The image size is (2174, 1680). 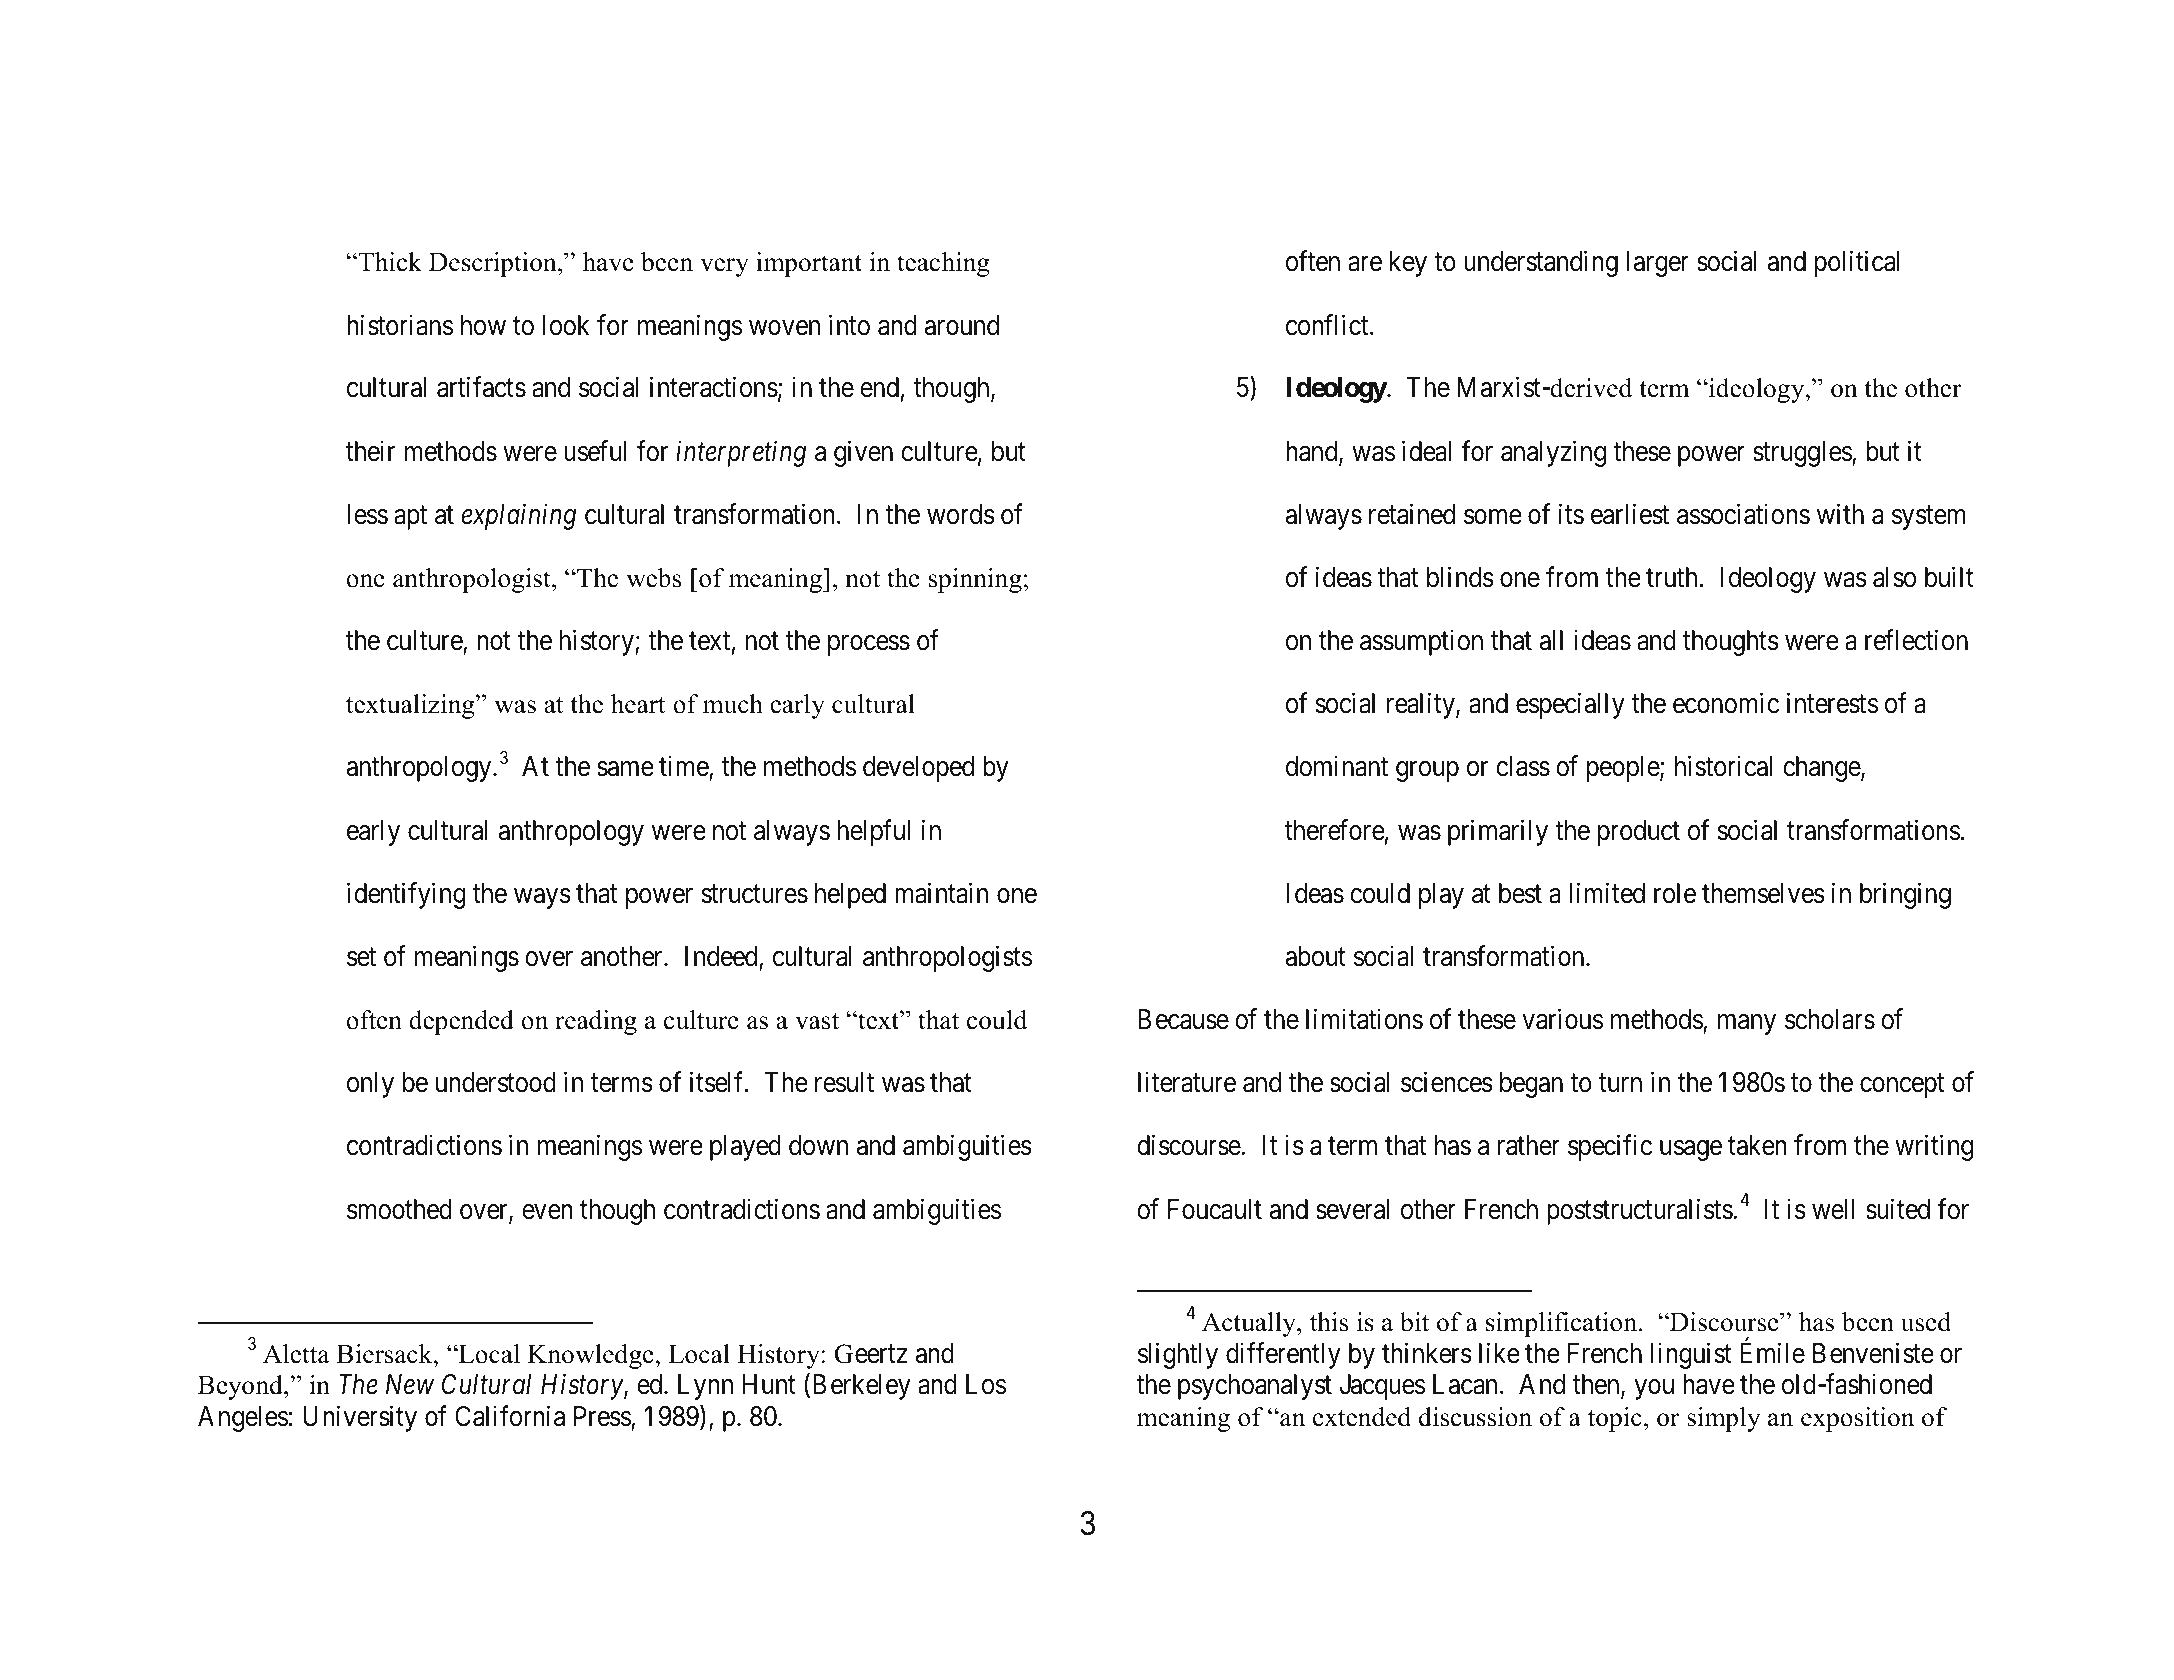 What do you see at coordinates (406, 895) in the document?
I see `identifying` at bounding box center [406, 895].
